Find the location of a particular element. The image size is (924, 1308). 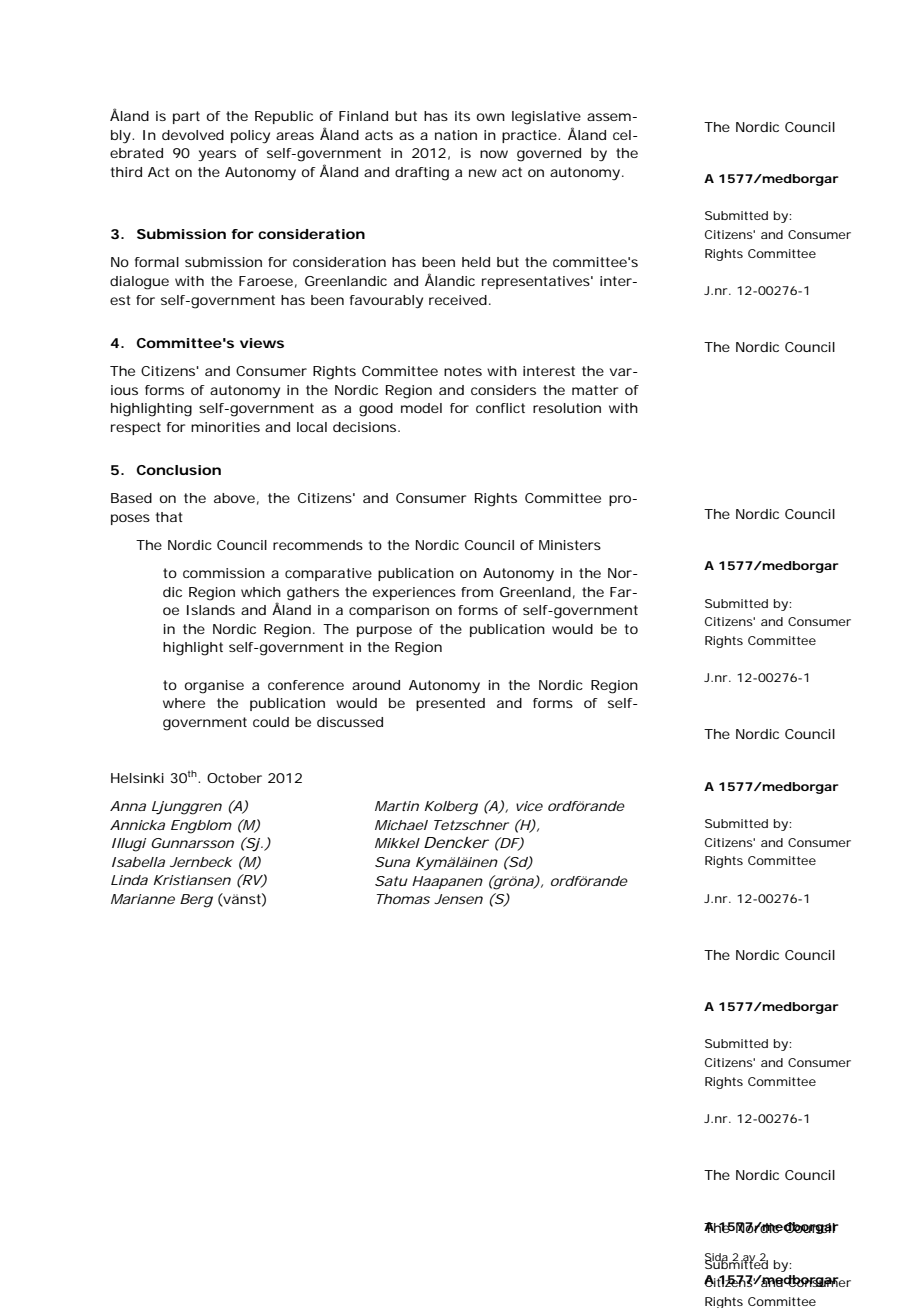

organise is located at coordinates (214, 687).
